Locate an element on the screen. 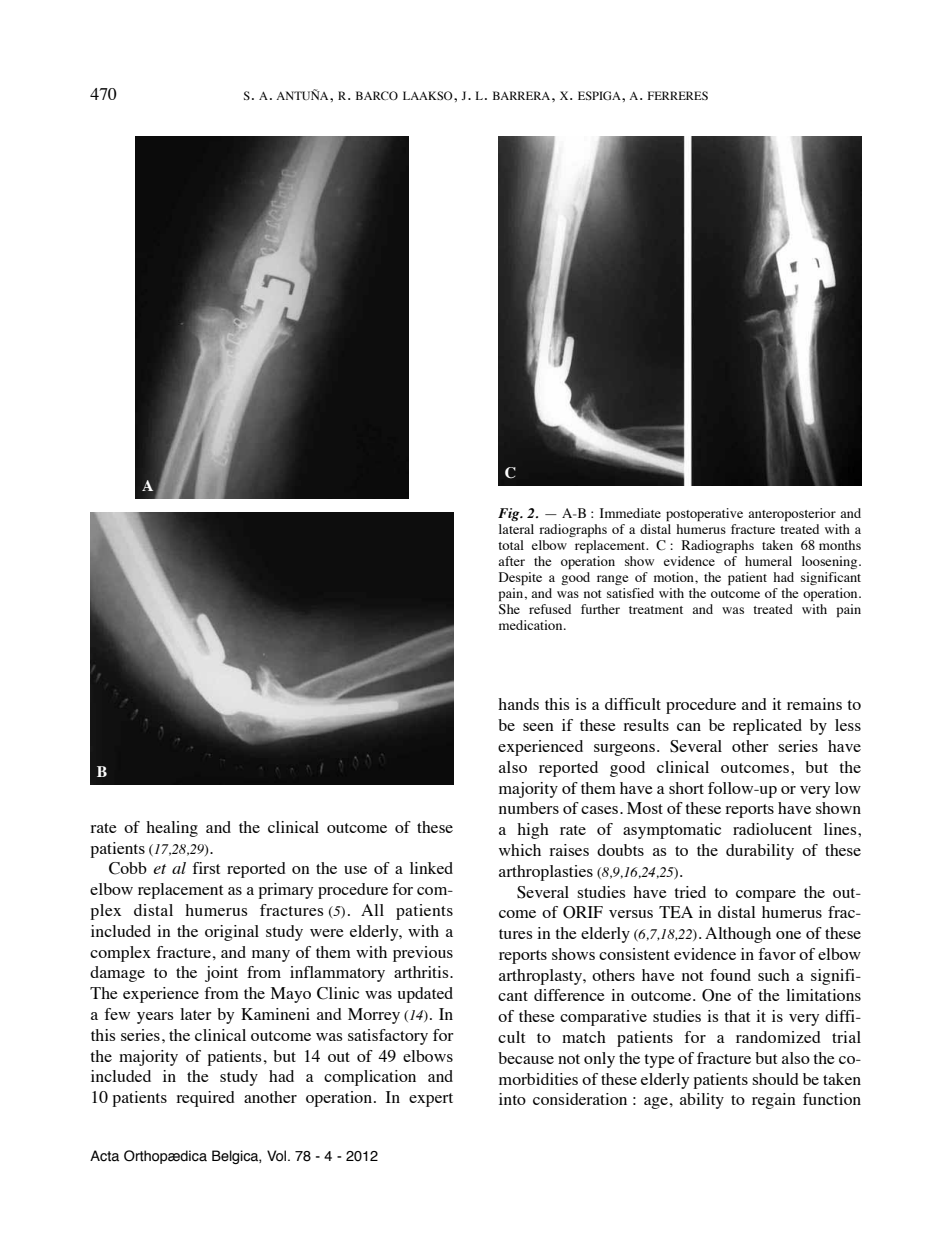  seen is located at coordinates (538, 727).
